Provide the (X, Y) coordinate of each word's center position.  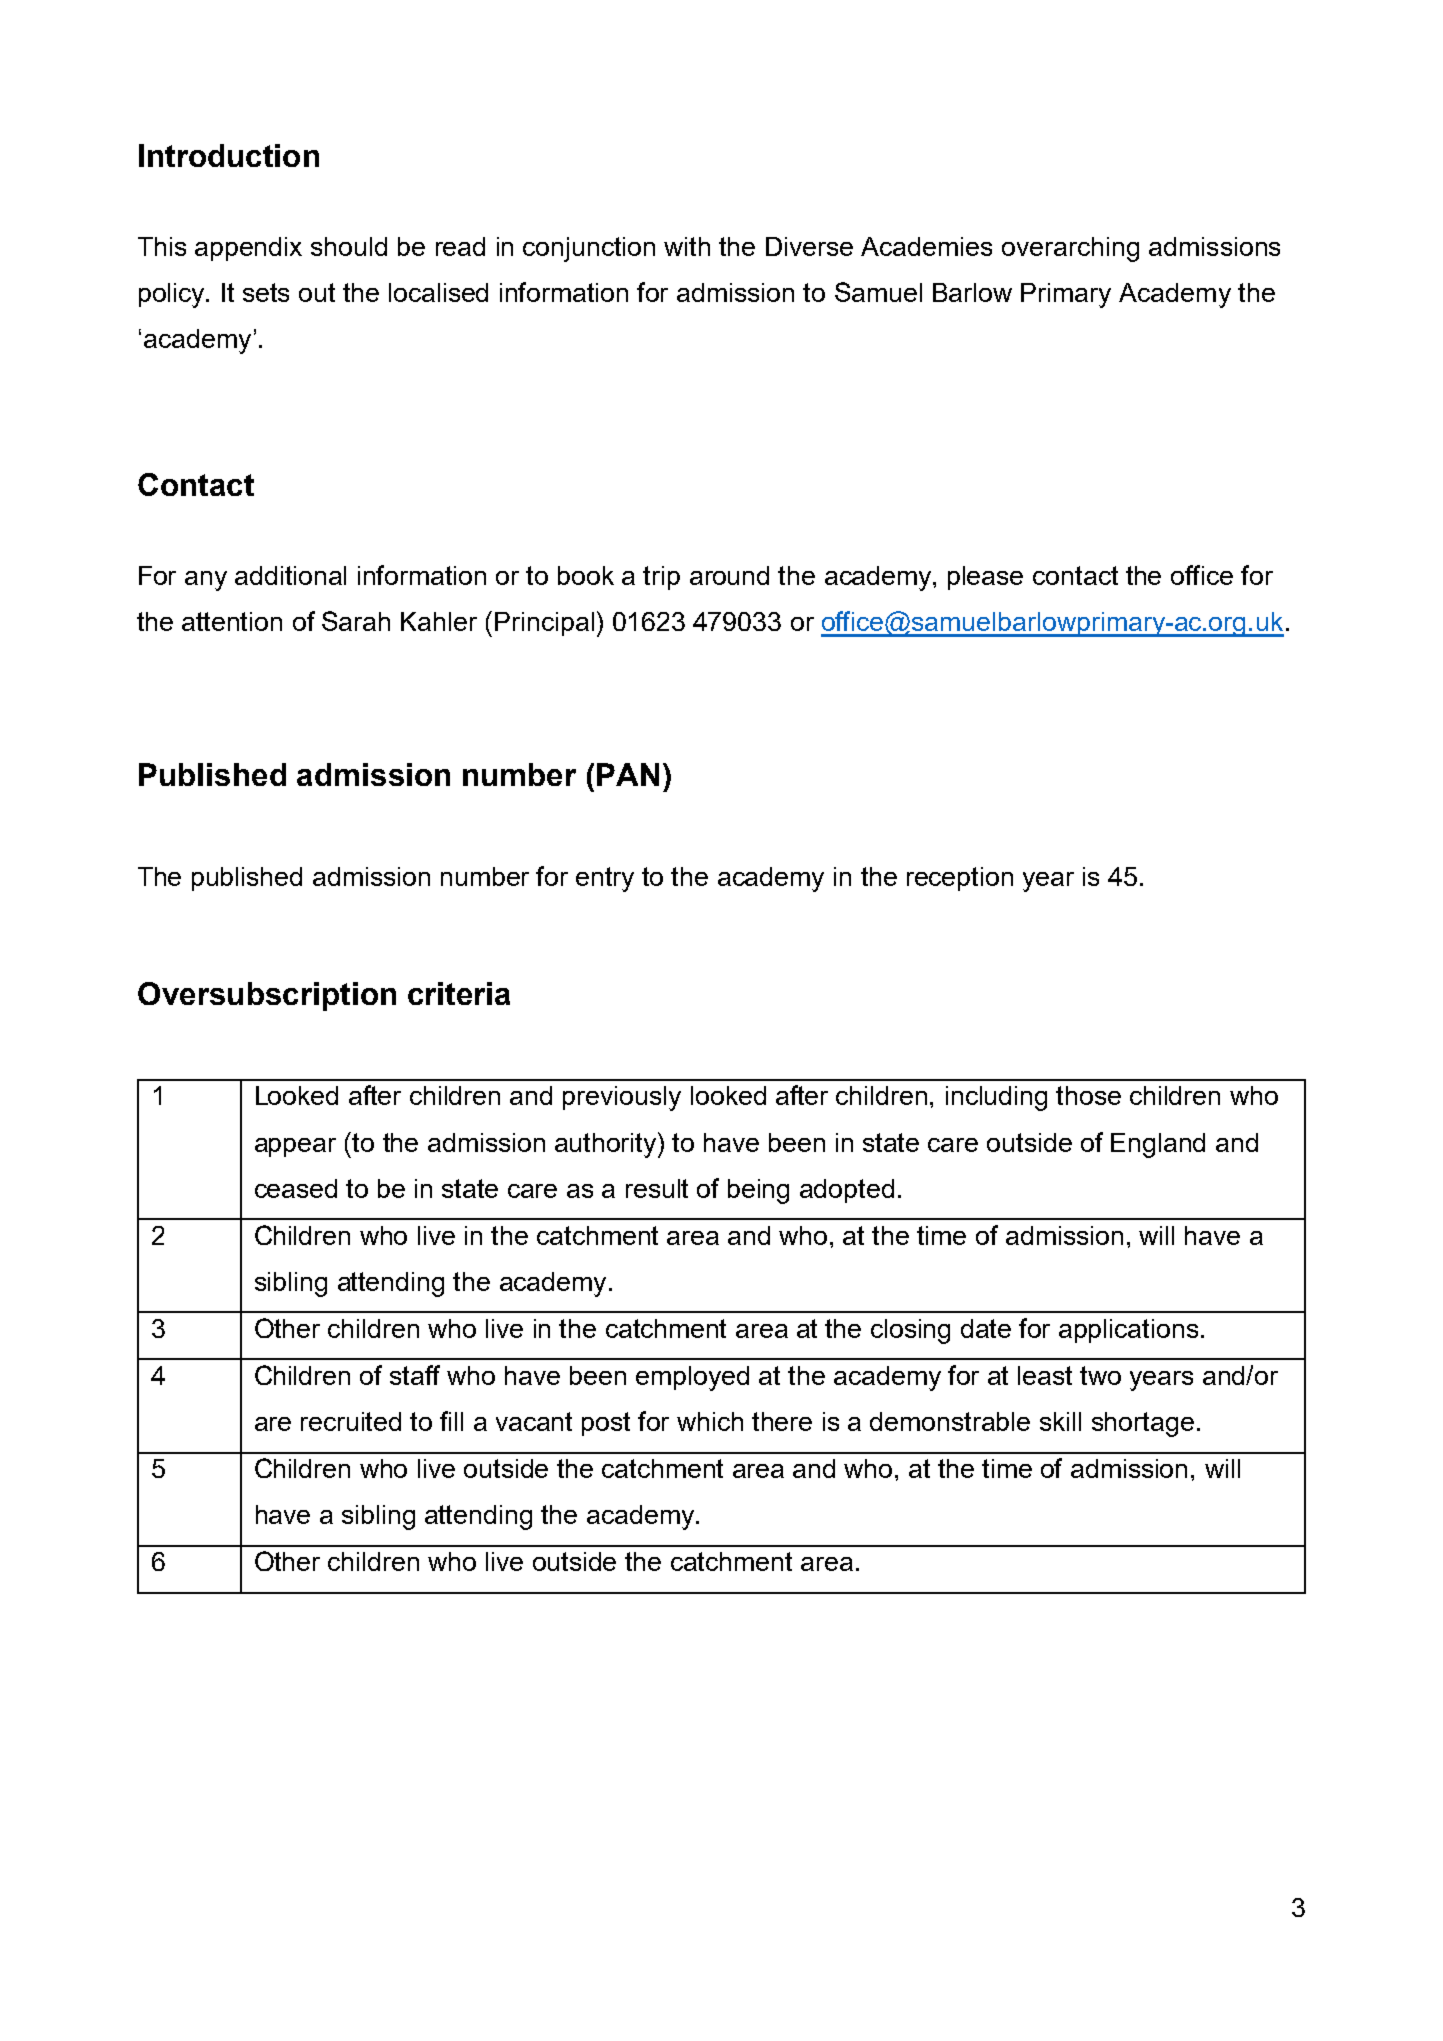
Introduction (229, 155)
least (1045, 1375)
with (687, 246)
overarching (1070, 249)
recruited (351, 1421)
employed (692, 1378)
